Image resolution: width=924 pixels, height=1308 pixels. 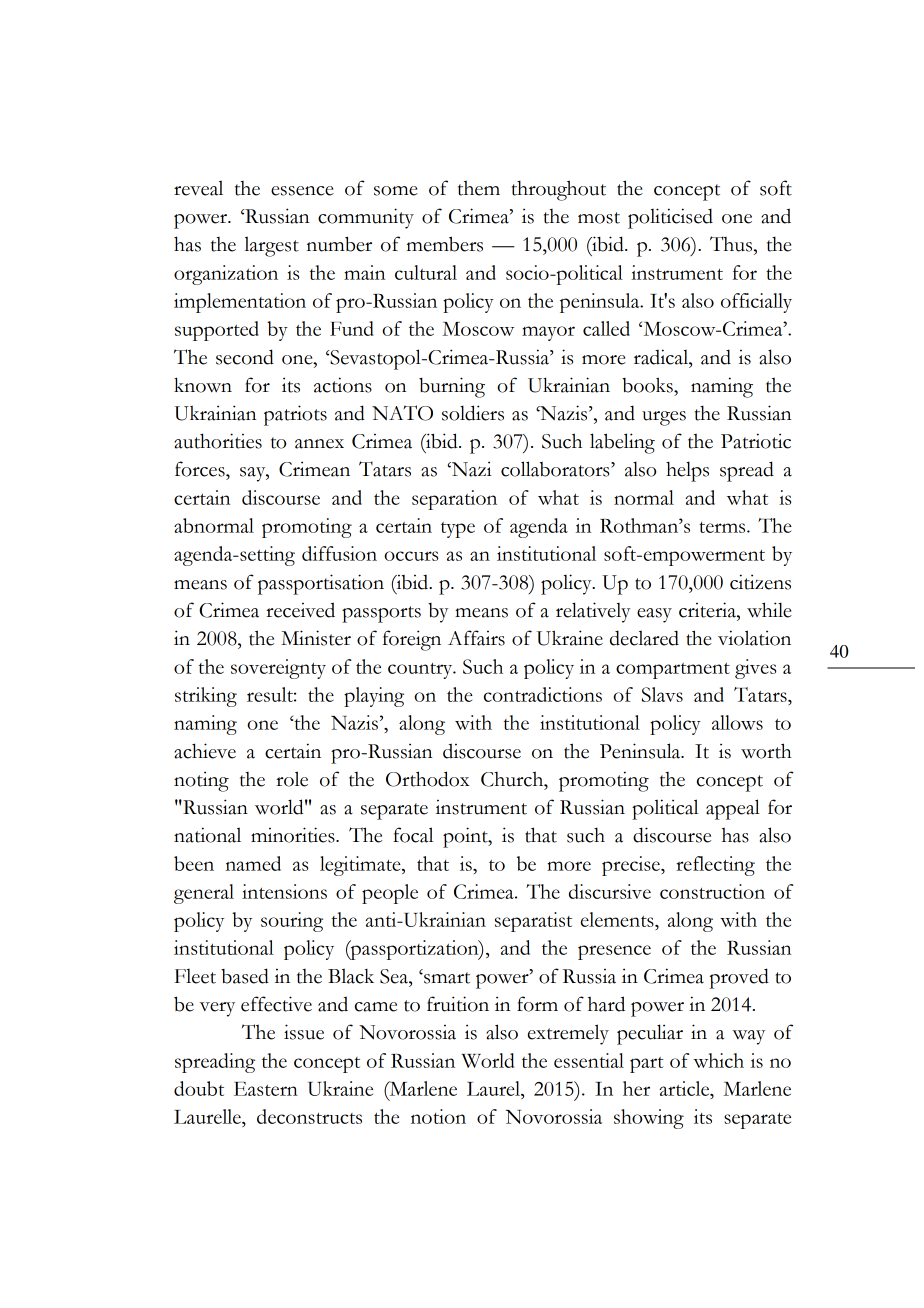 I want to click on construction, so click(x=712, y=891).
